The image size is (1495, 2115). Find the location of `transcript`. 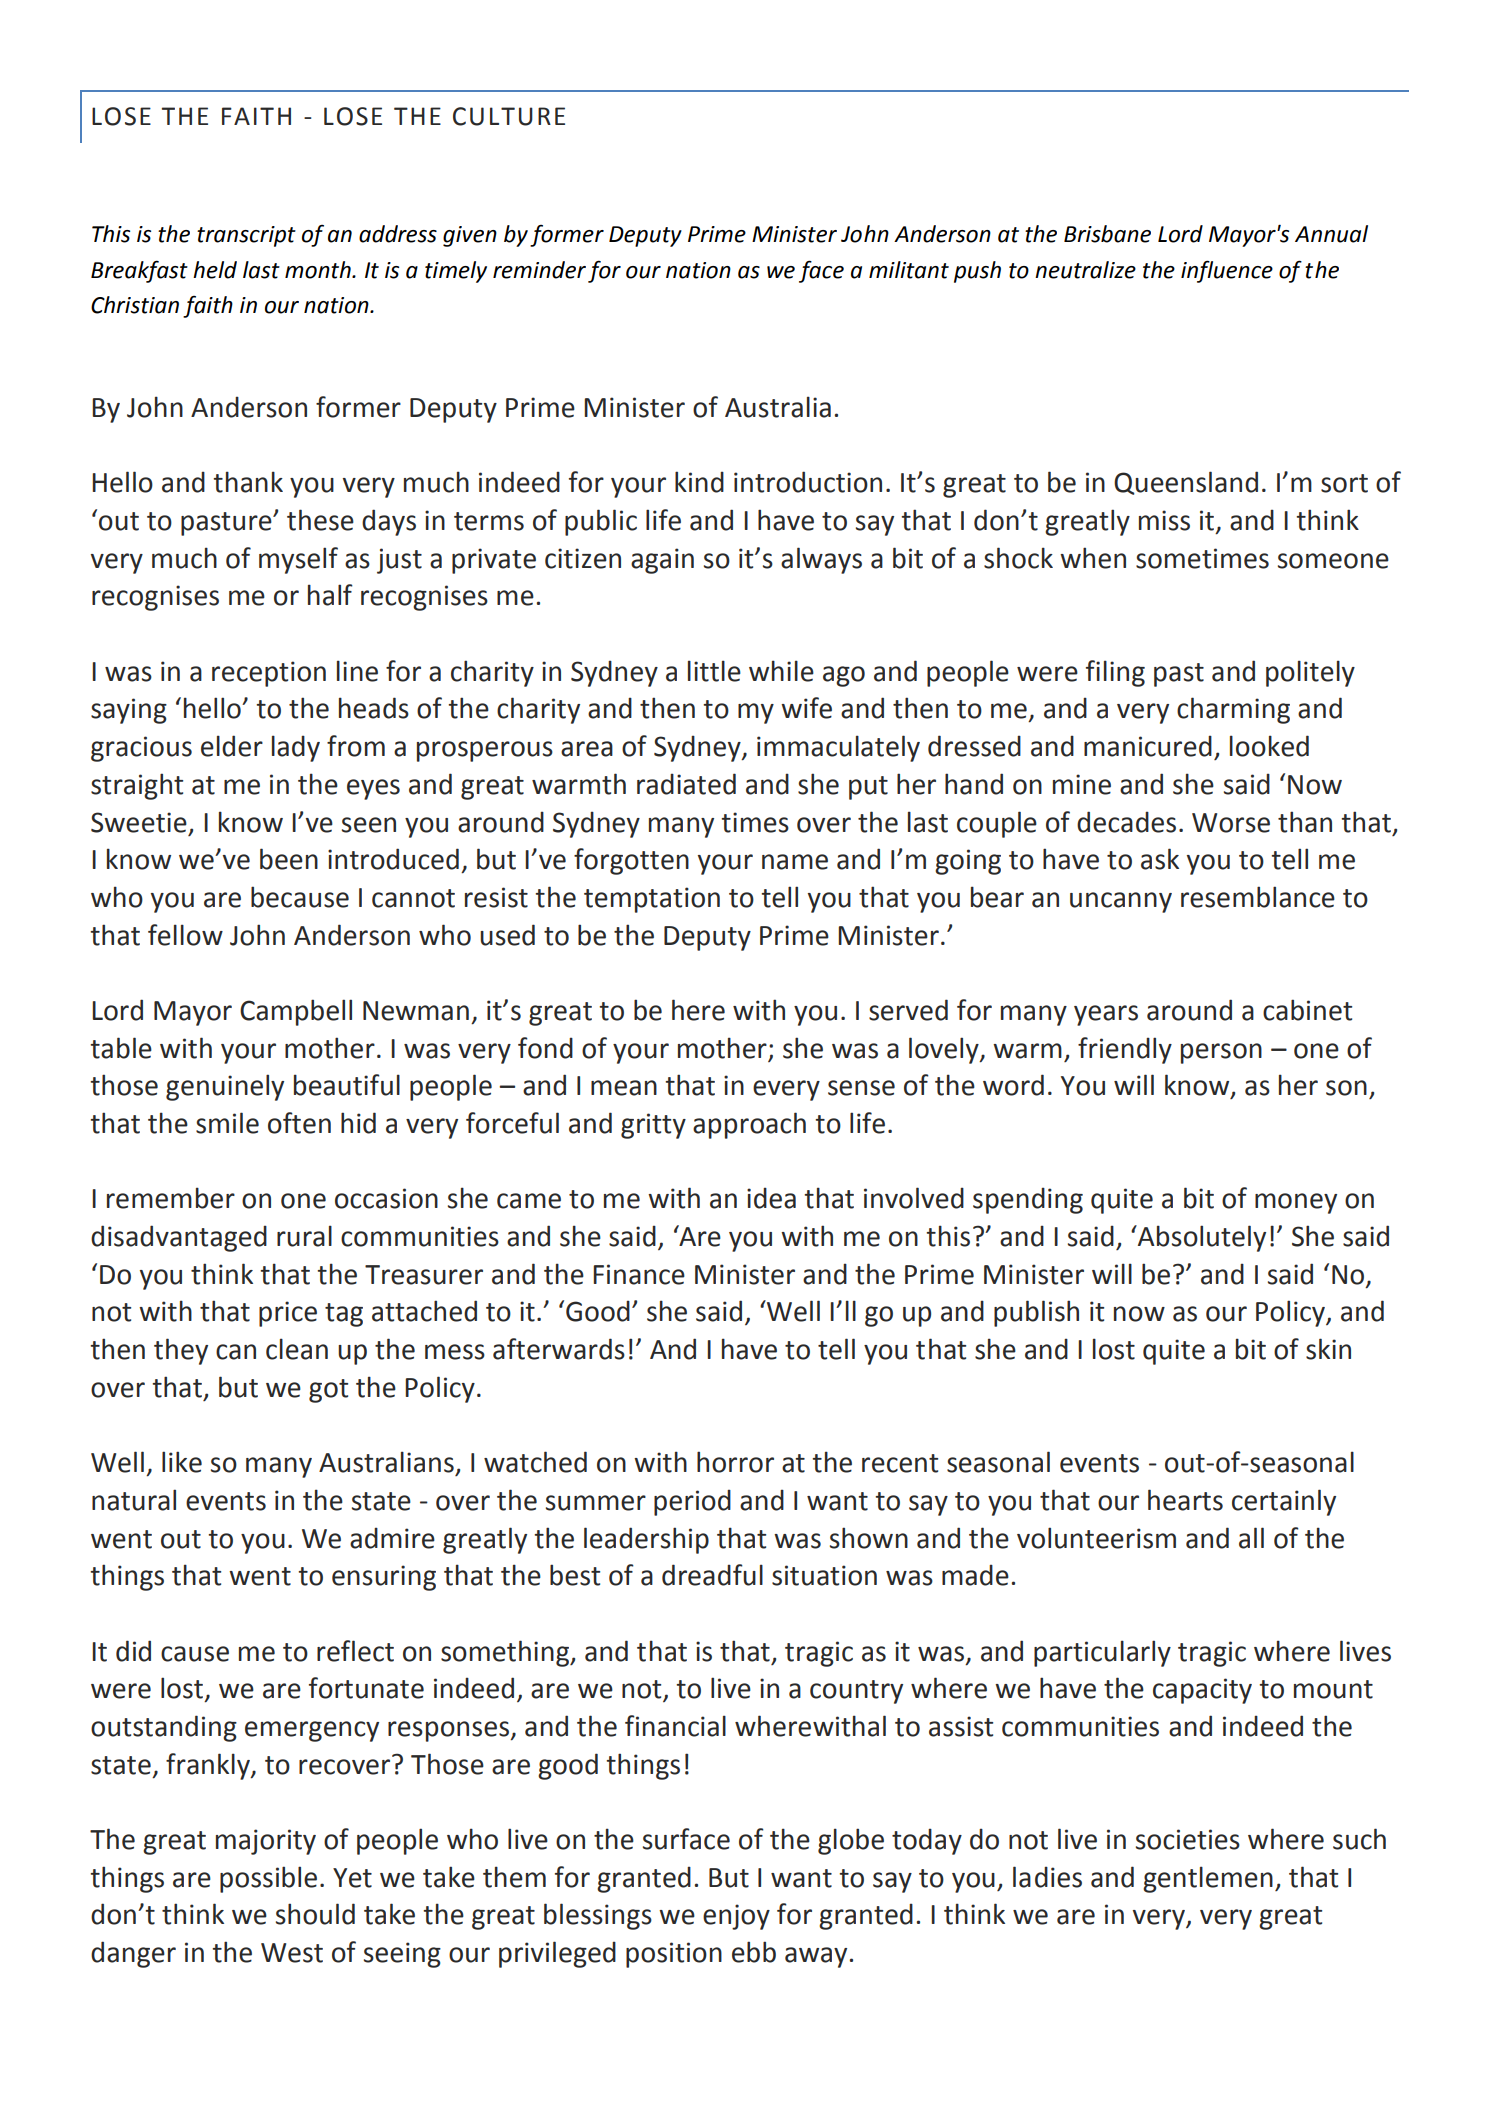

transcript is located at coordinates (246, 236).
